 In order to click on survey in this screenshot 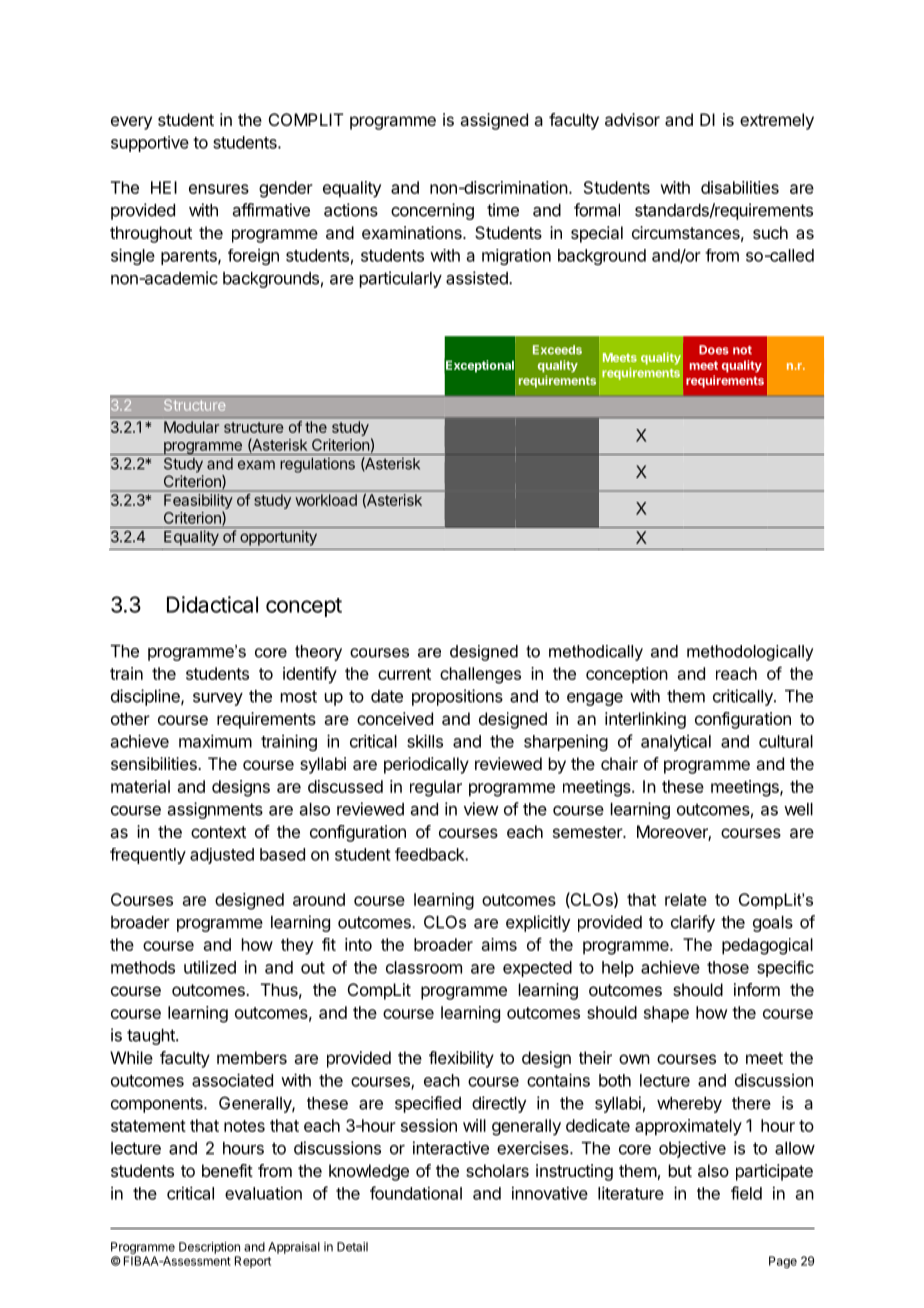, I will do `click(218, 699)`.
